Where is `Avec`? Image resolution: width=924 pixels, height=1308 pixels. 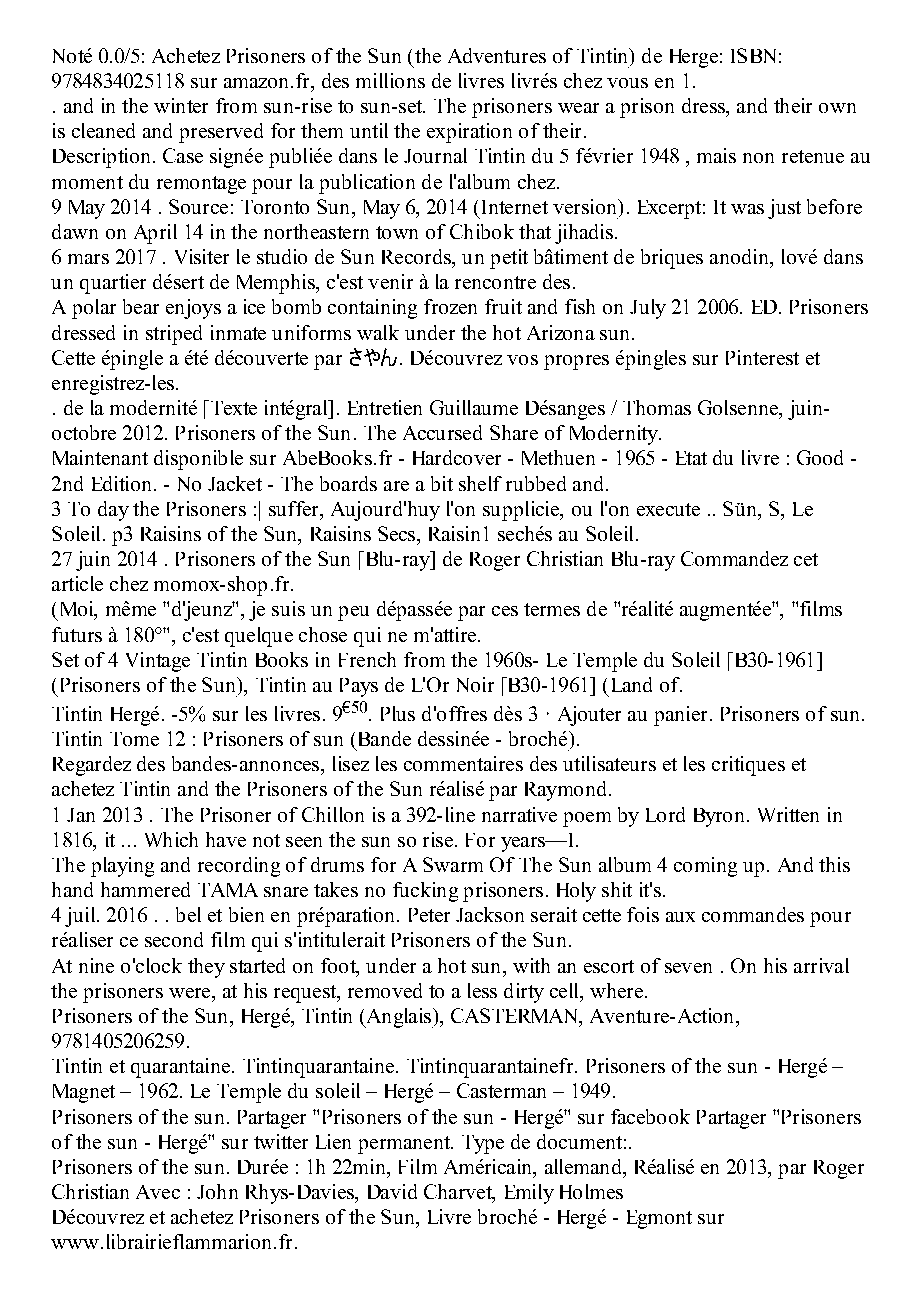 Avec is located at coordinates (158, 1192).
